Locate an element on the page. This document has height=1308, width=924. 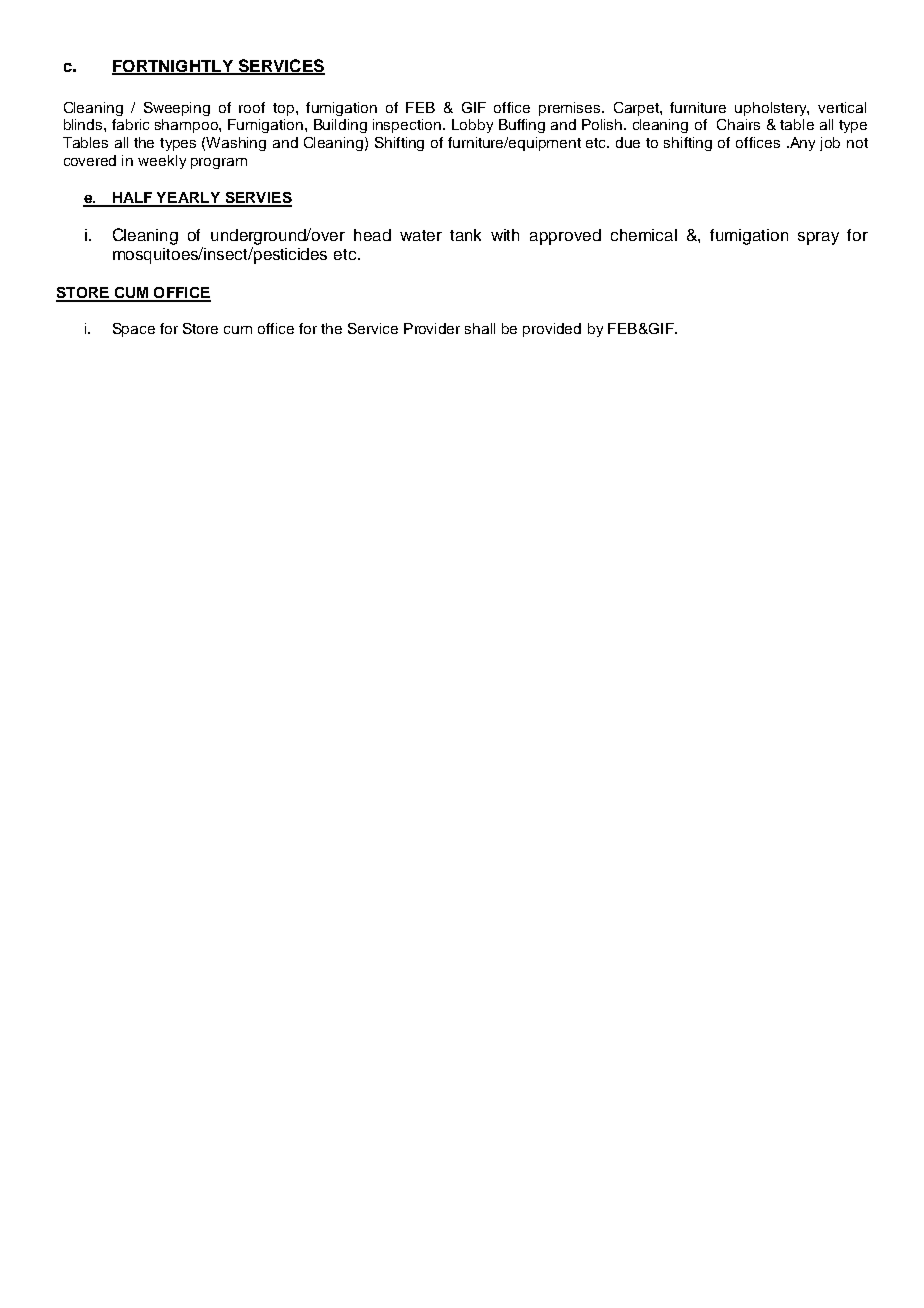
head is located at coordinates (372, 235).
